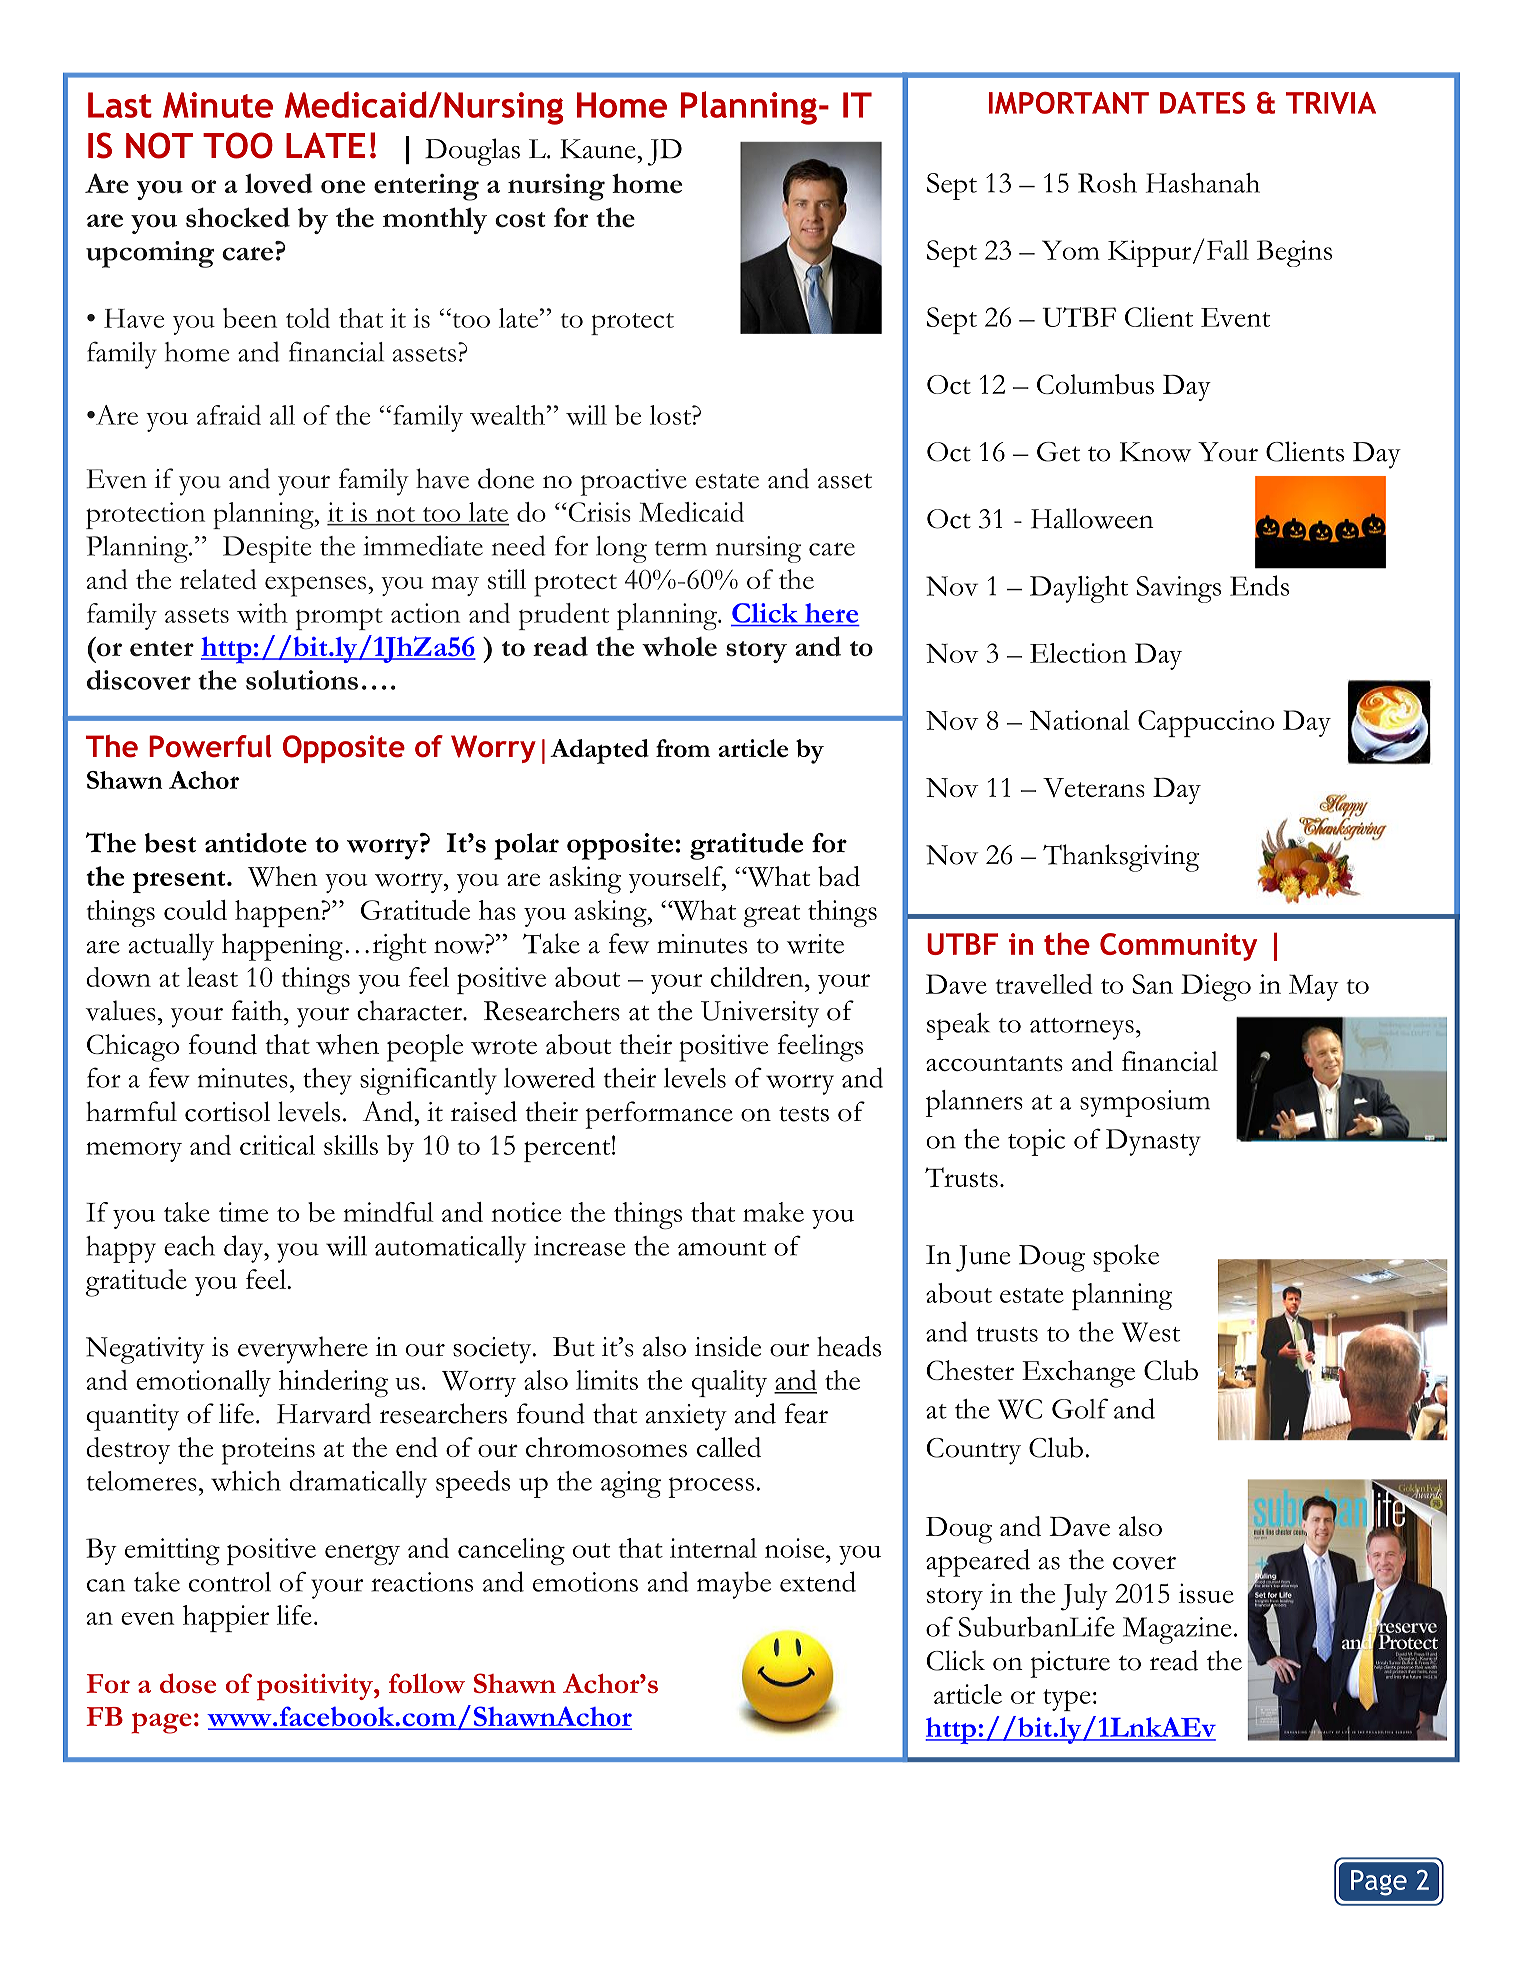 The height and width of the document is (1970, 1522). Describe the element at coordinates (771, 916) in the document. I see `great` at that location.
